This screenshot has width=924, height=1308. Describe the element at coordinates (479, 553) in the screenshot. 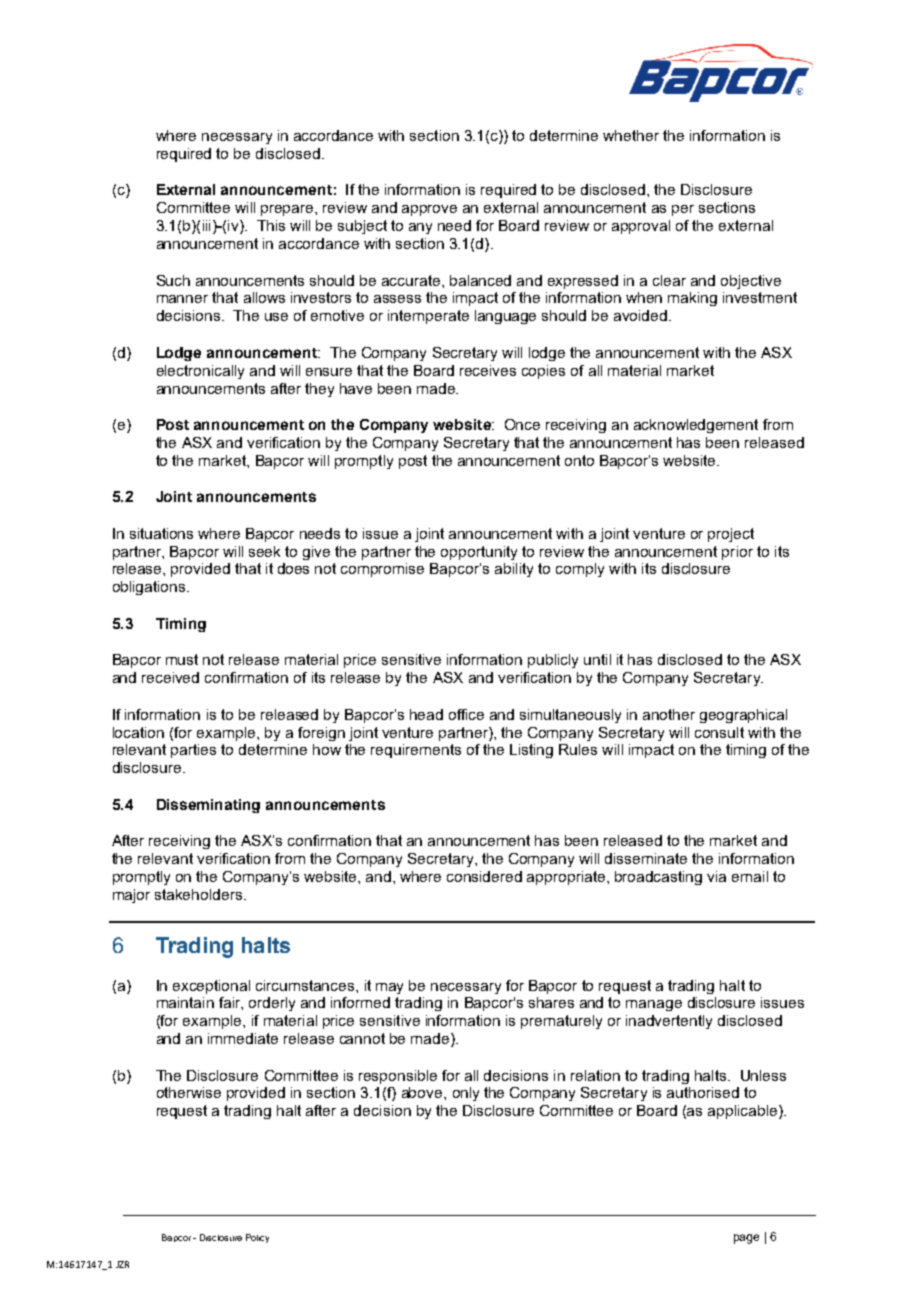

I see `opportunity` at that location.
